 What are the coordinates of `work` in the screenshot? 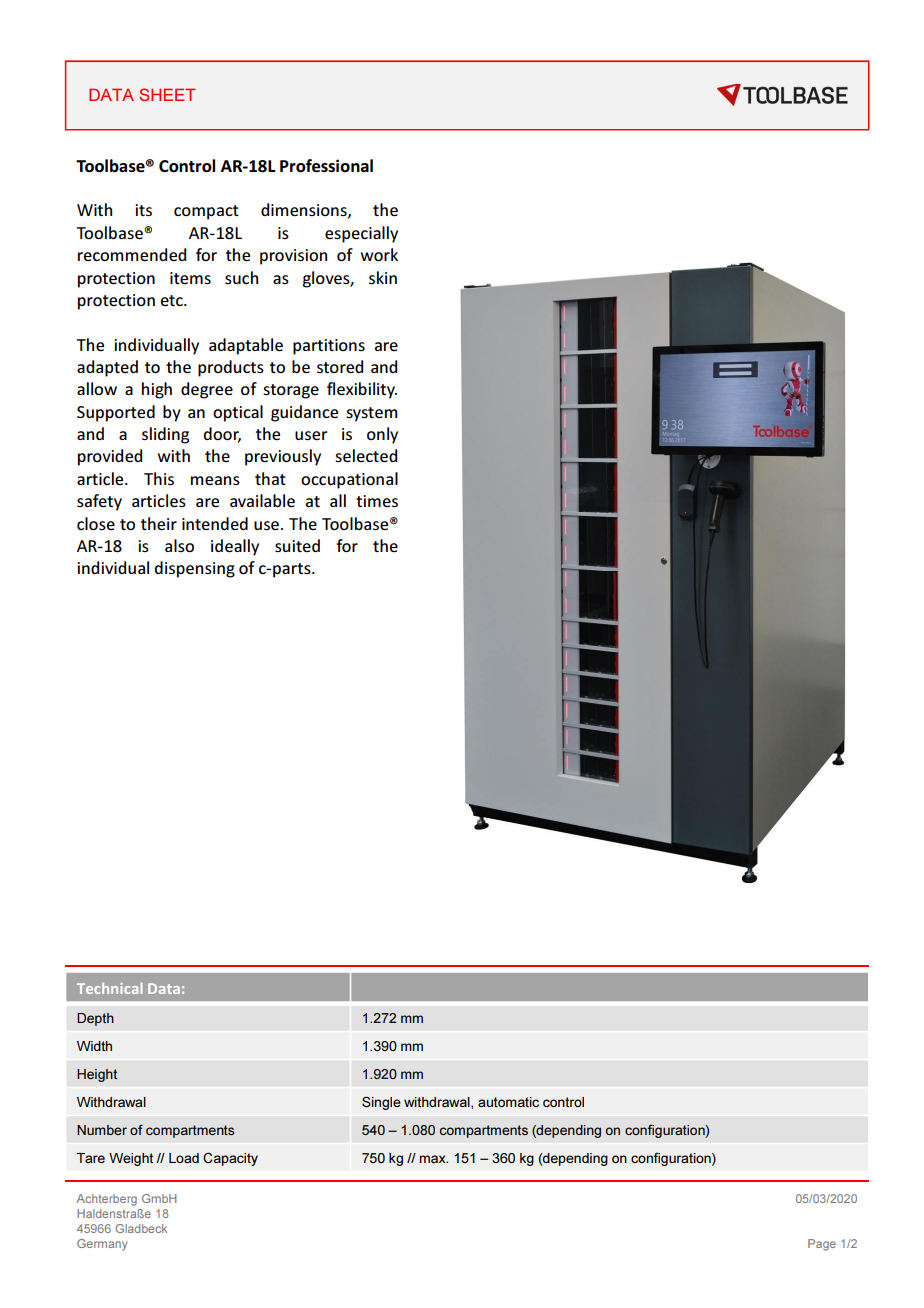 It's located at (379, 254).
